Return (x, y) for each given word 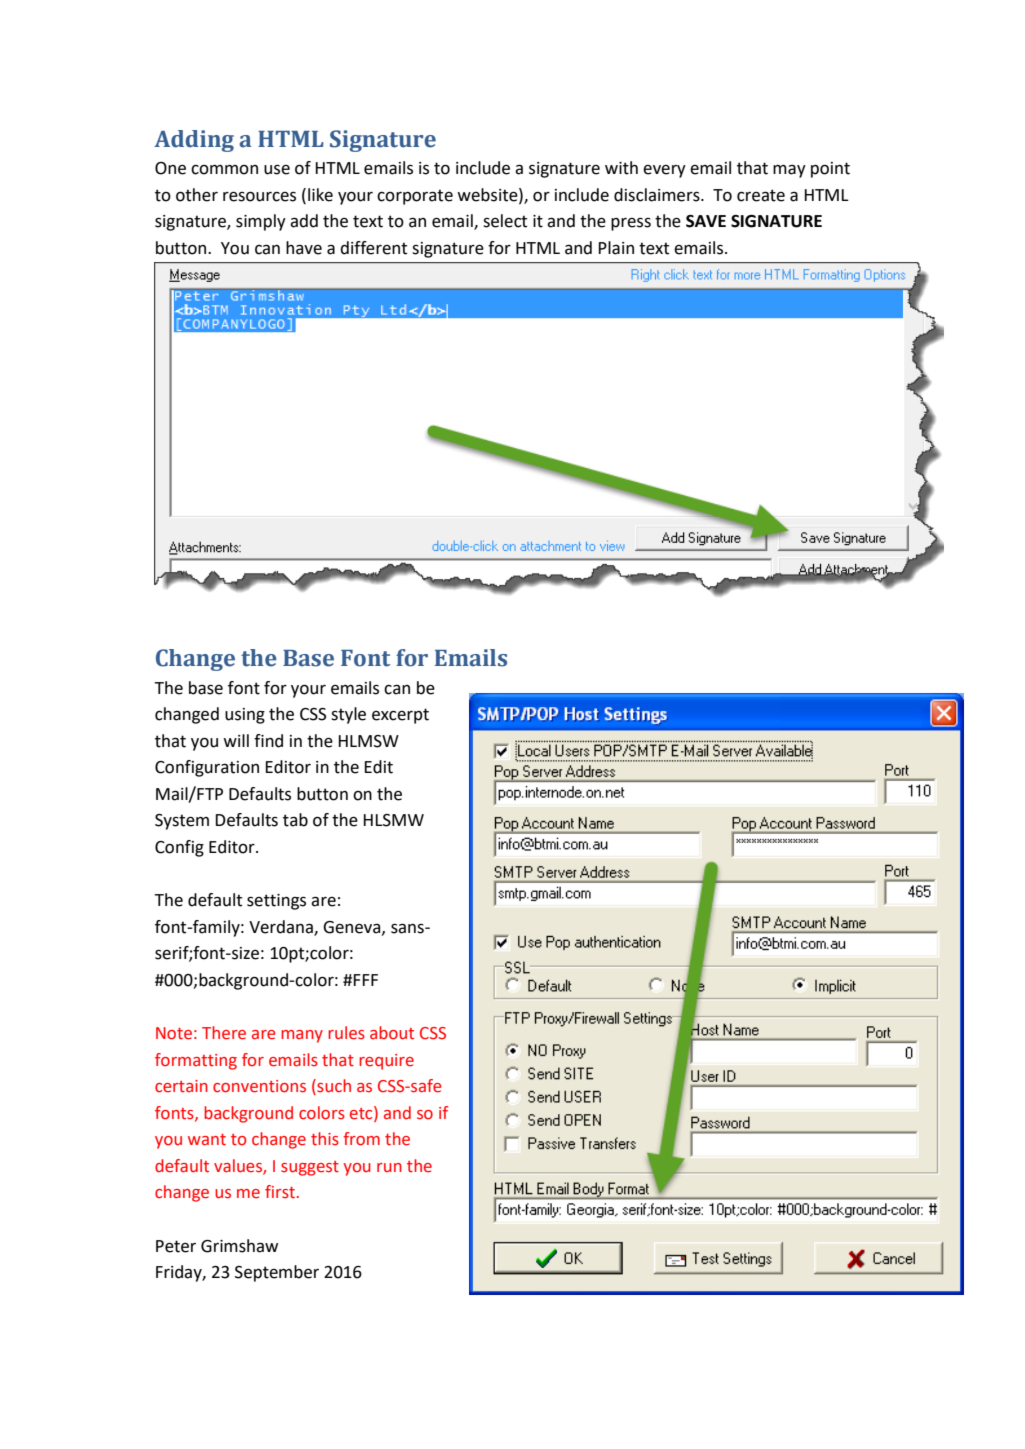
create (761, 195)
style (348, 715)
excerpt (400, 716)
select (505, 221)
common (224, 170)
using (245, 716)
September (277, 1273)
